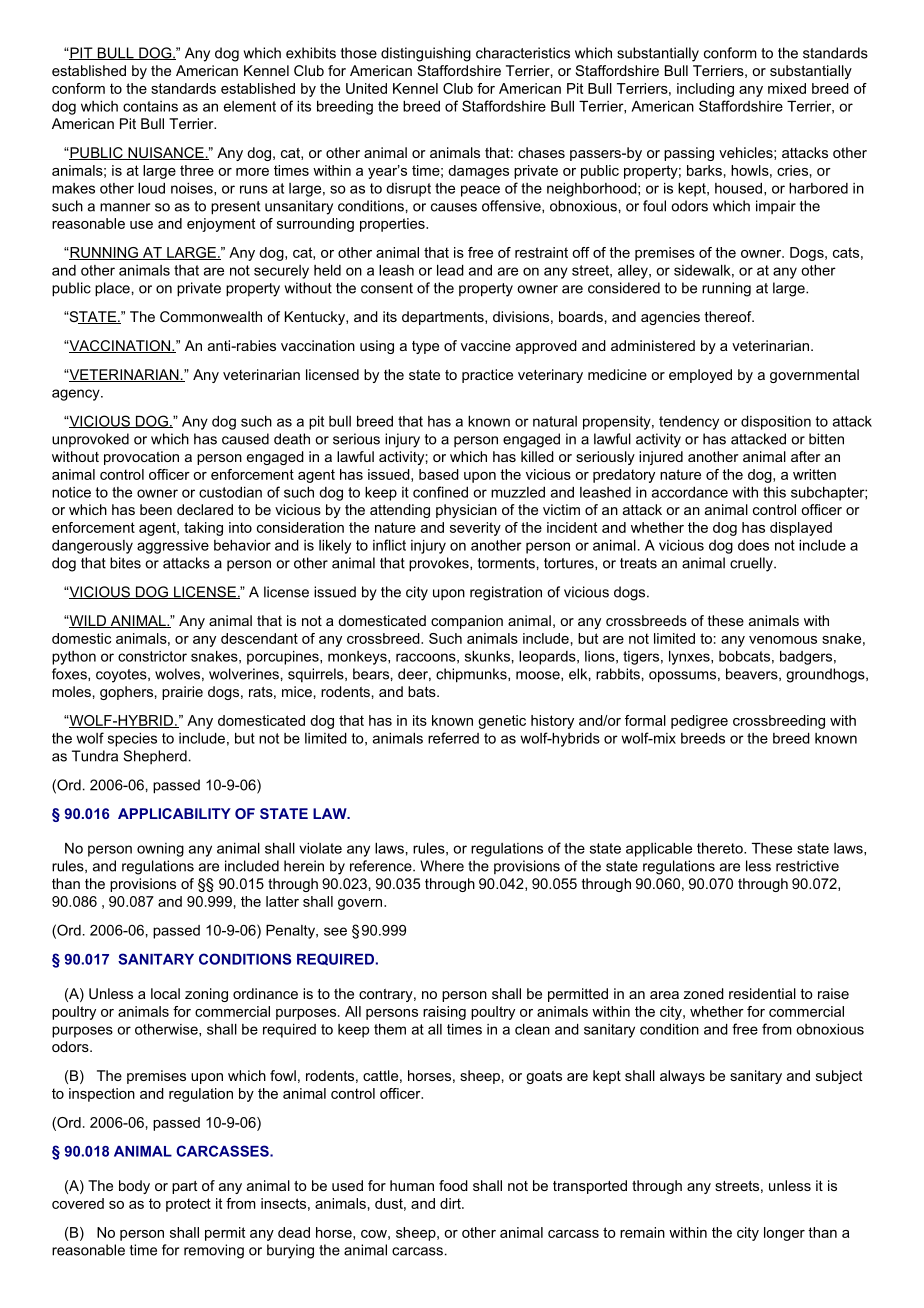 The image size is (924, 1308). I want to click on provocation, so click(141, 458).
